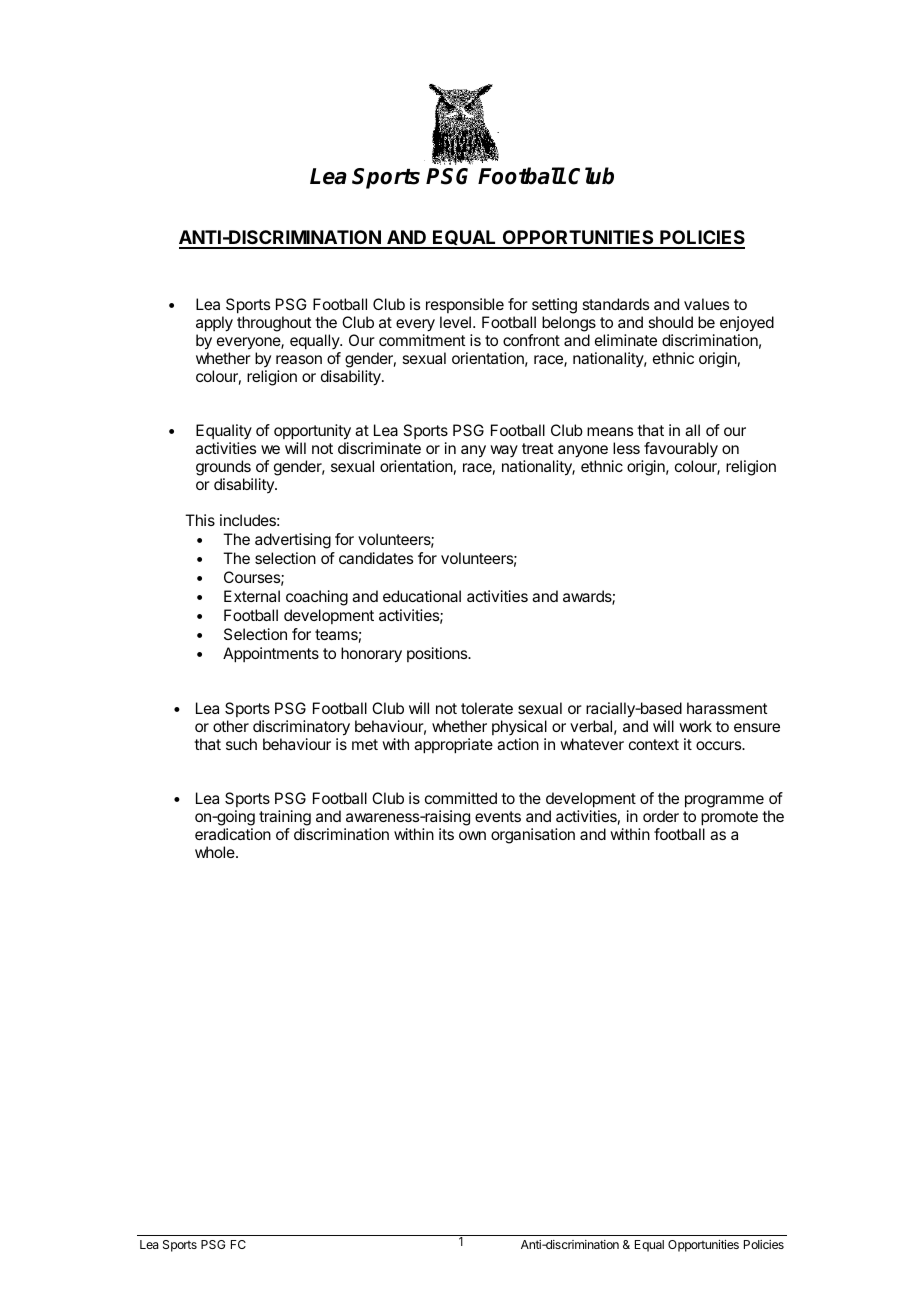 Image resolution: width=924 pixels, height=1308 pixels. Describe the element at coordinates (695, 726) in the page. I see `work` at that location.
